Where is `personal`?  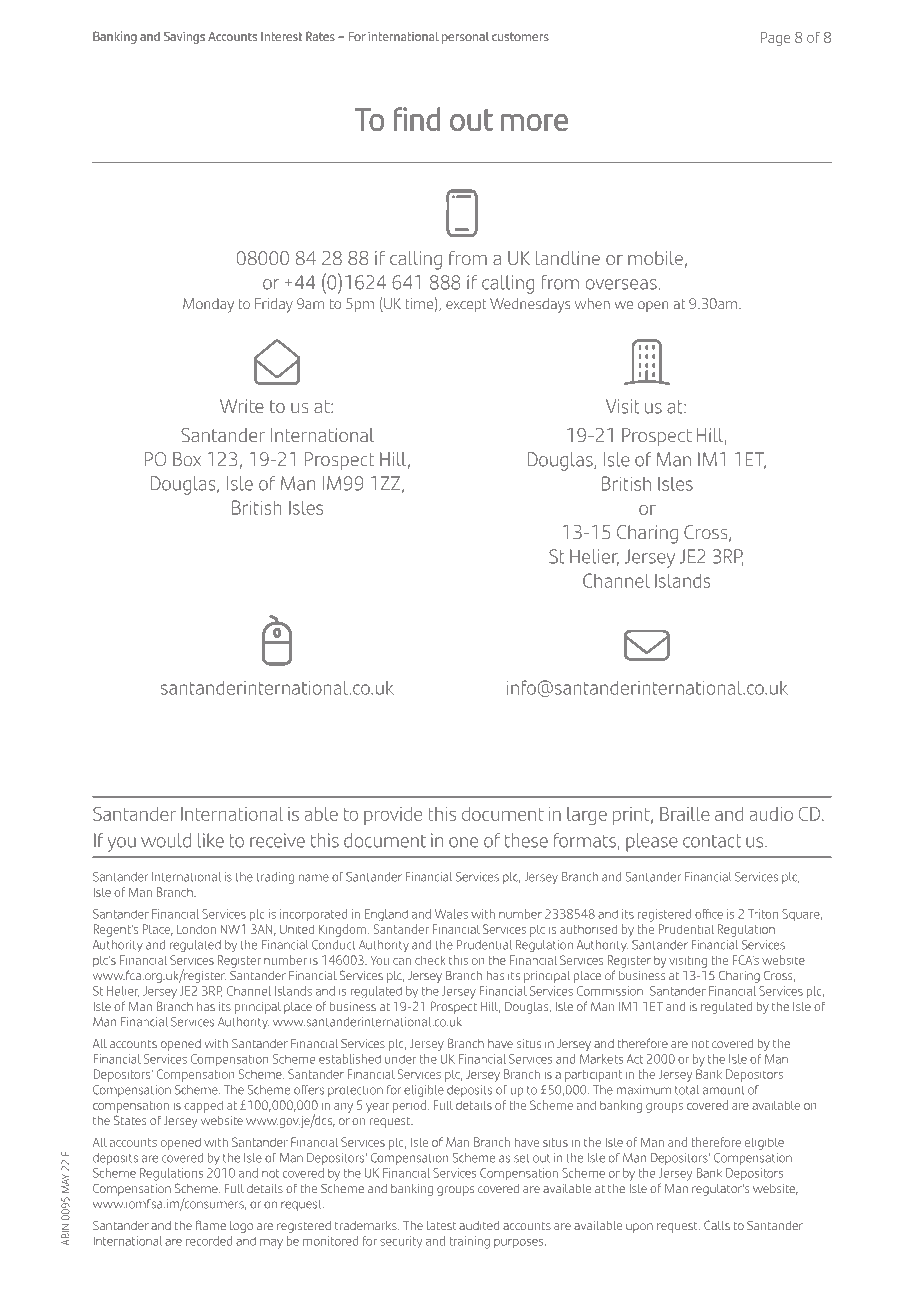 personal is located at coordinates (465, 38).
